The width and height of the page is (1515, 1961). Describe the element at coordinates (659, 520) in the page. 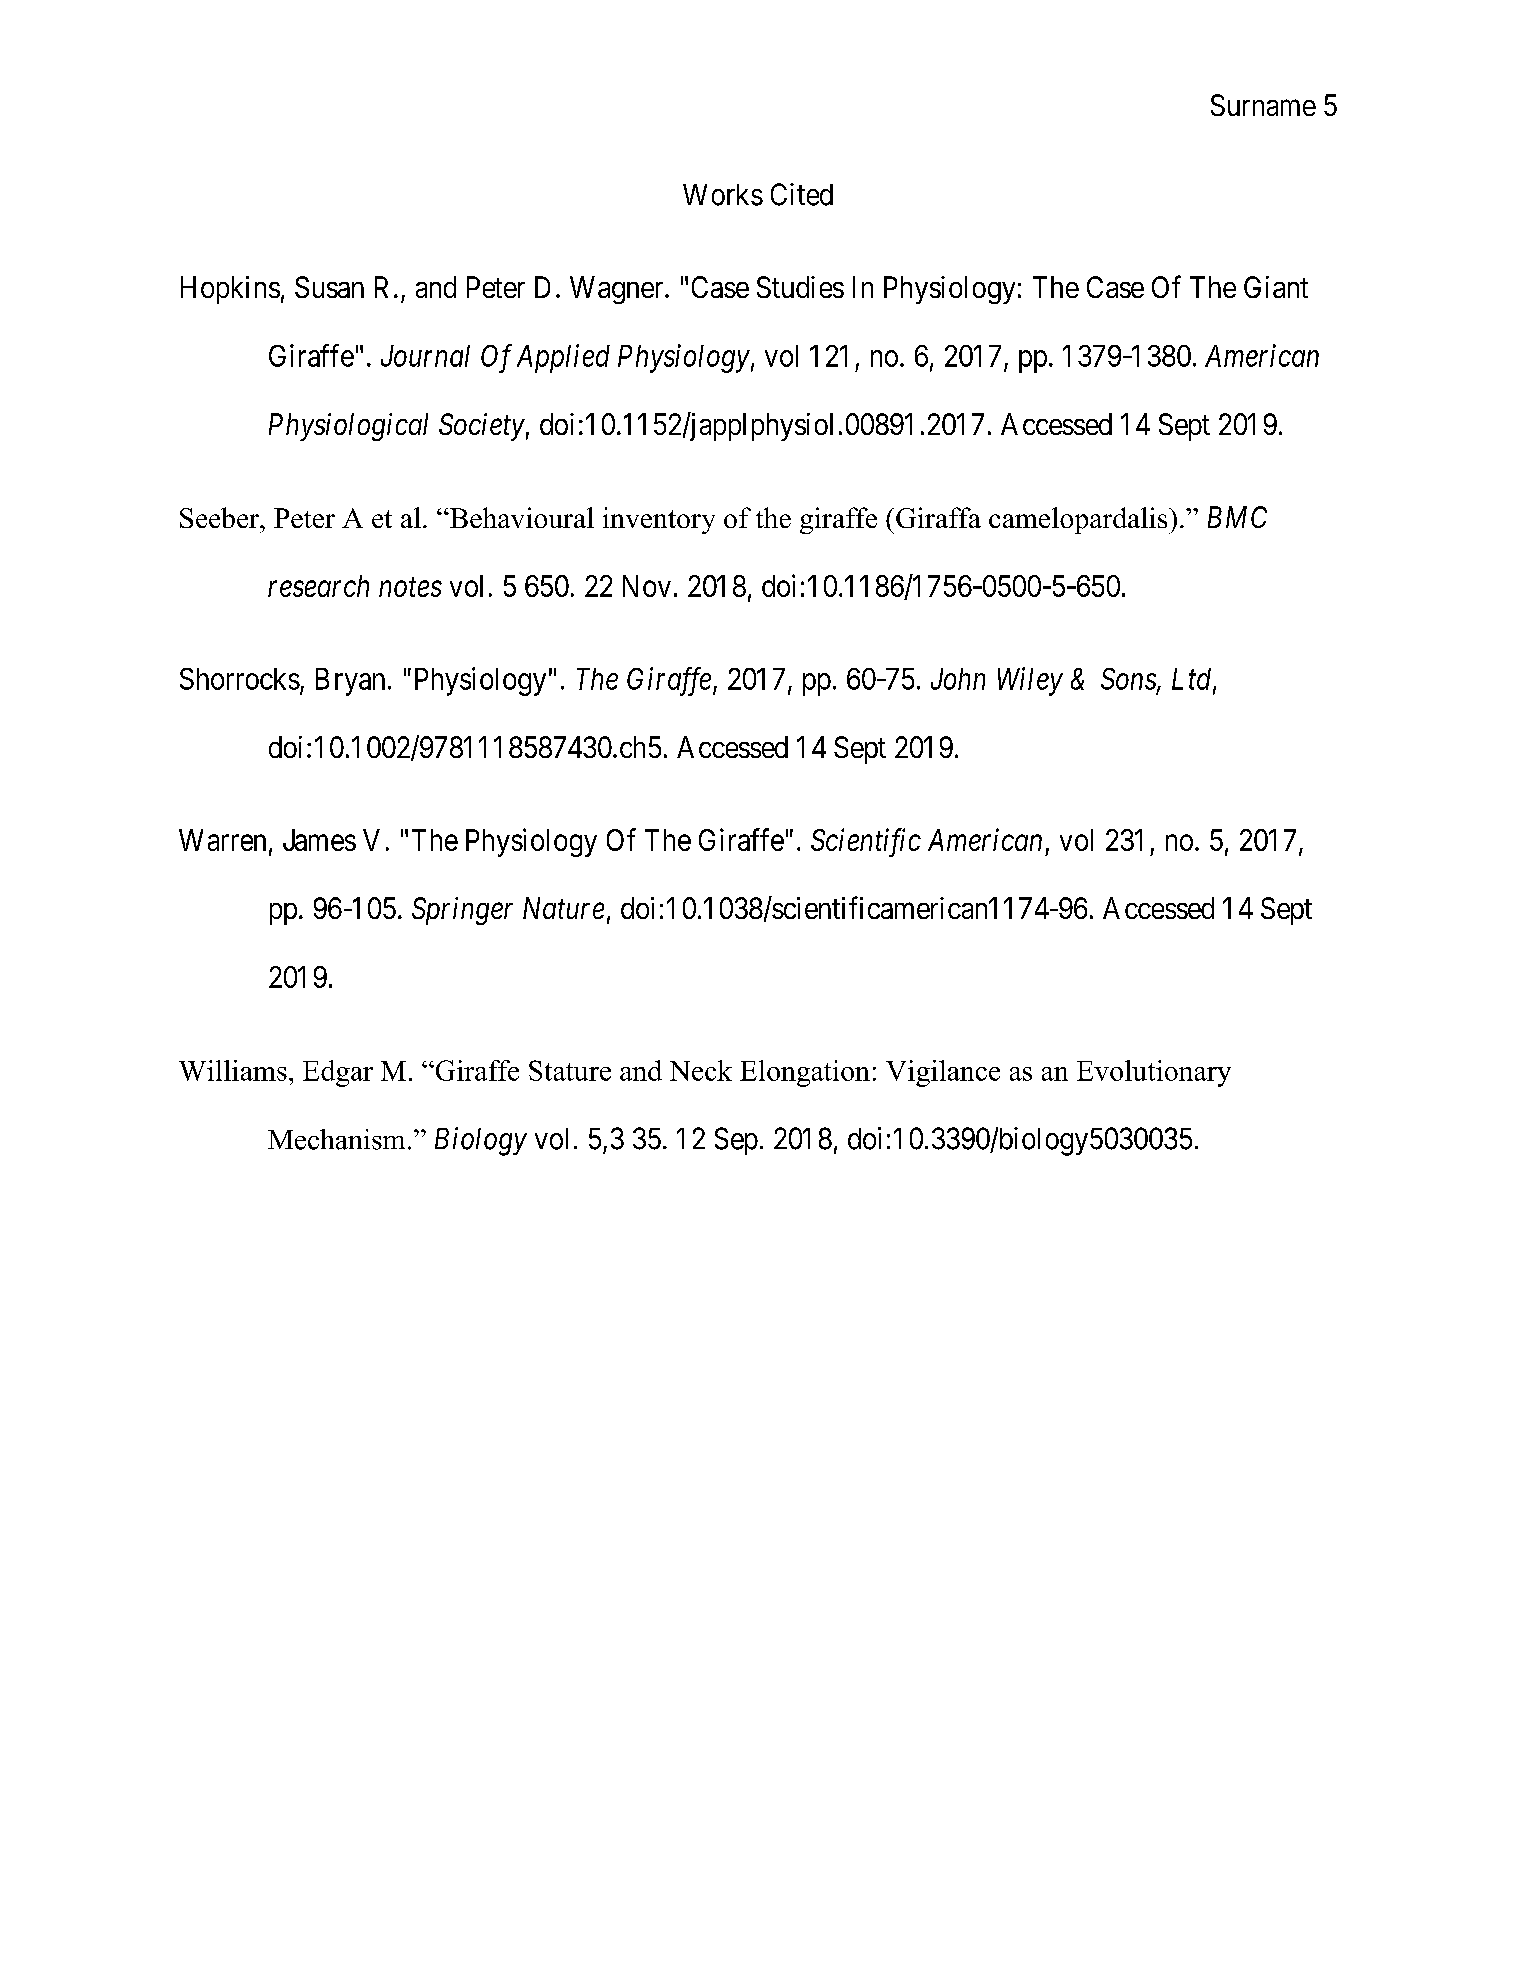

I see `inventory` at that location.
